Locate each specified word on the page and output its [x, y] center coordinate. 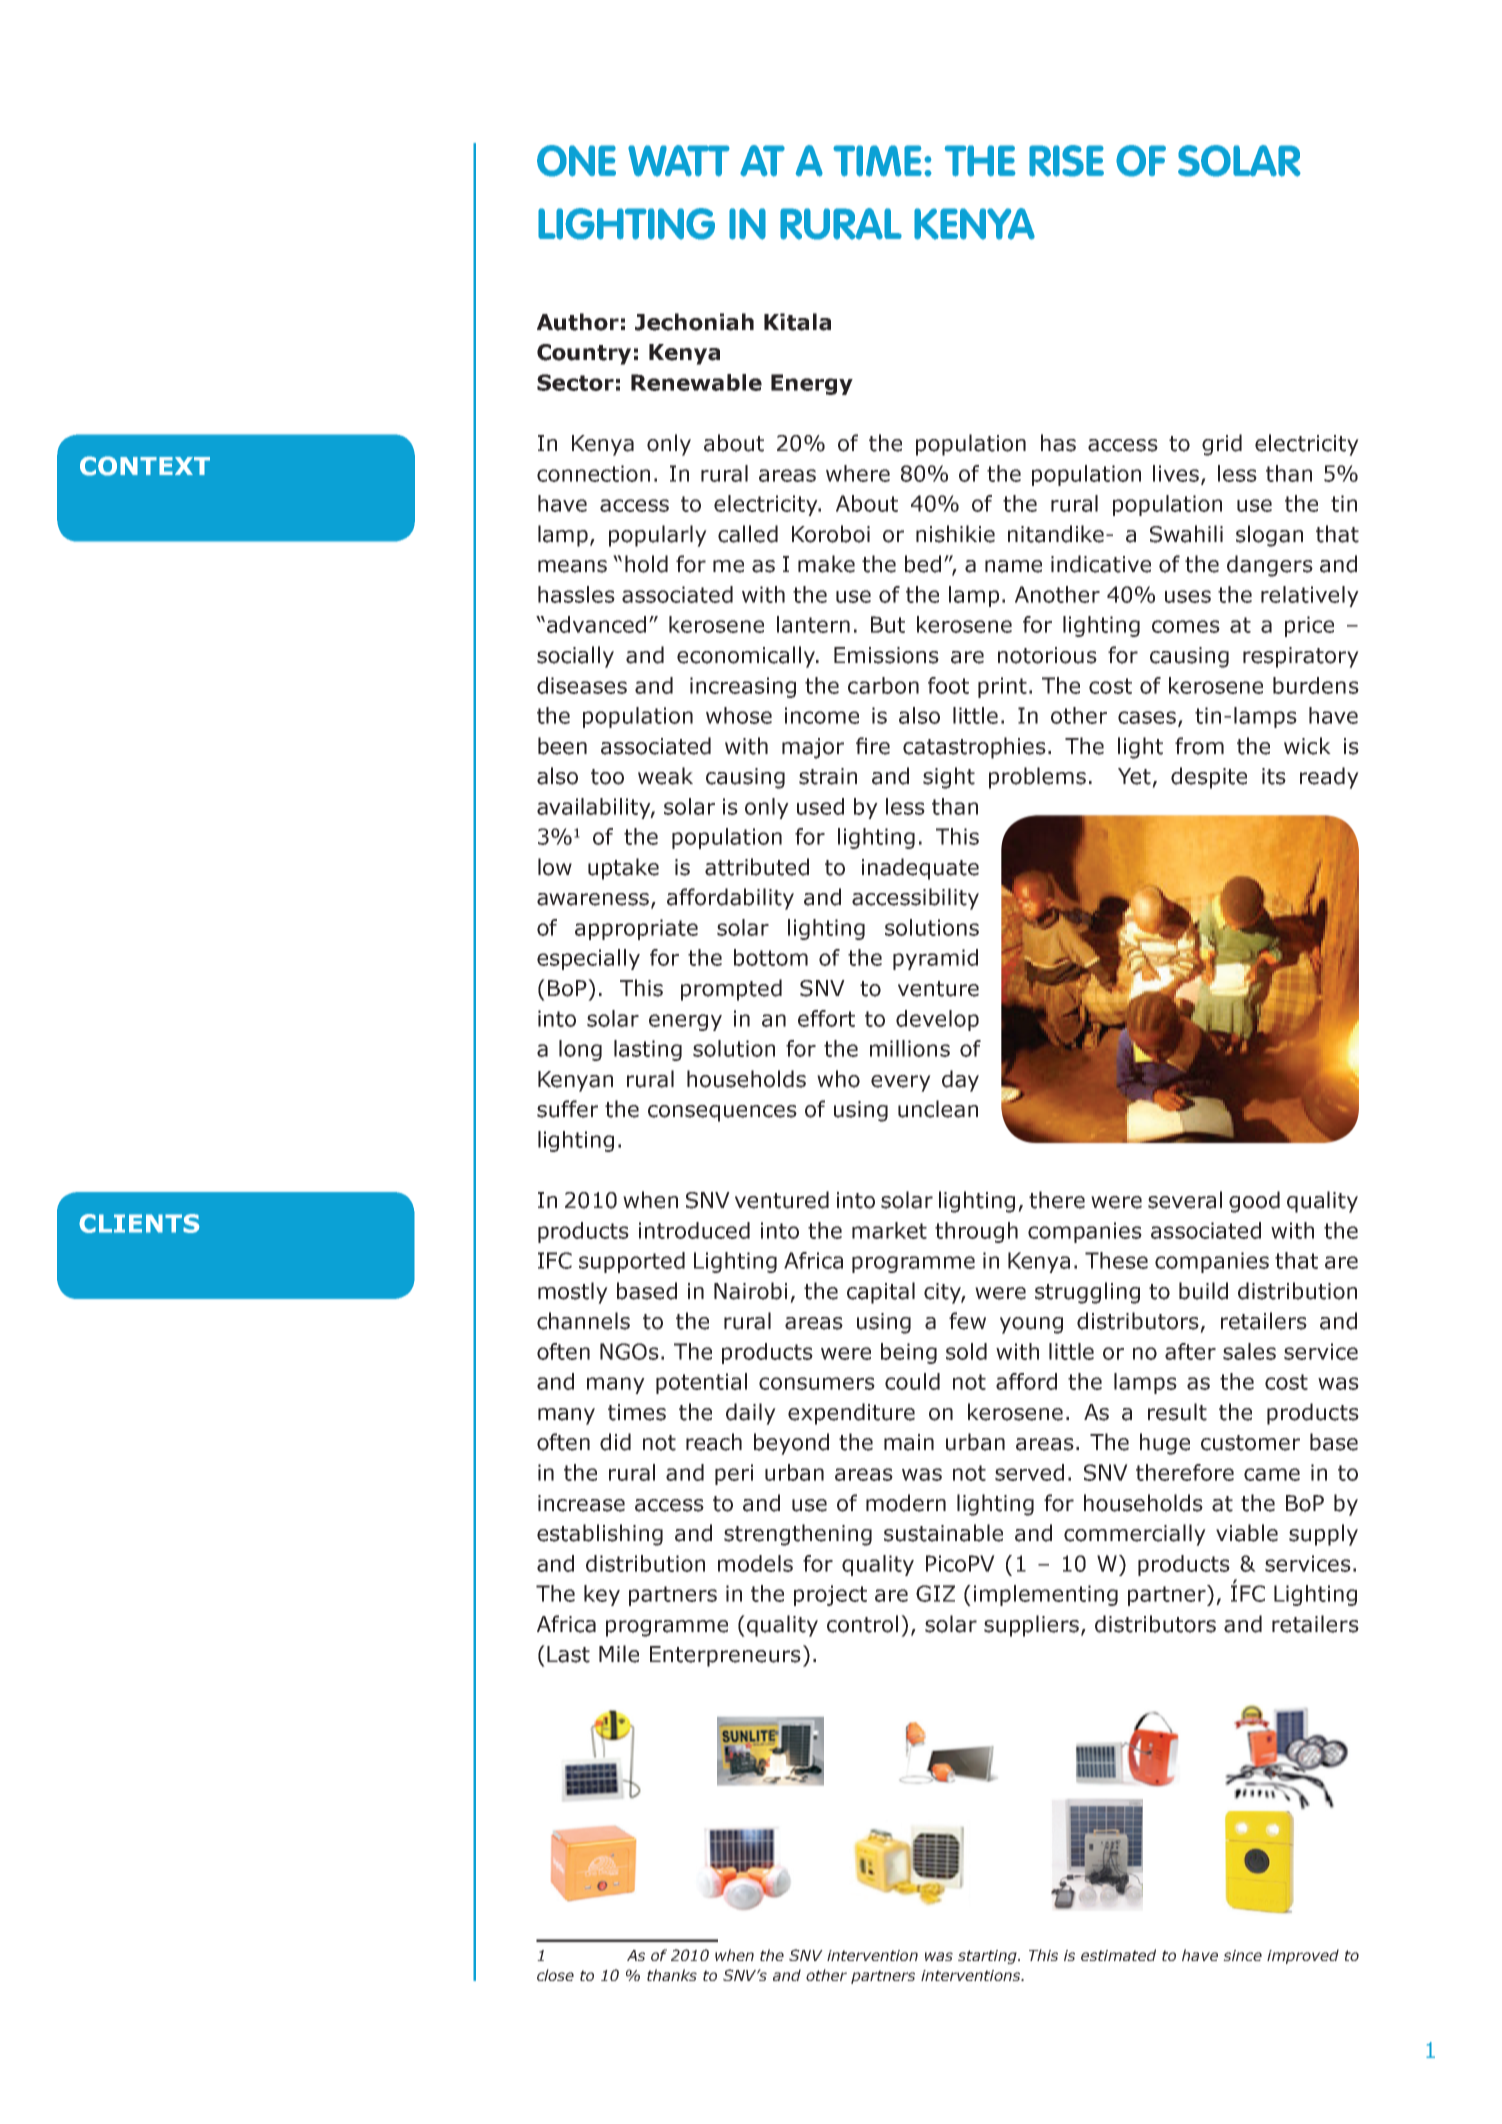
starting [988, 1957]
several [1185, 1200]
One [576, 161]
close [555, 1975]
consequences [722, 1113]
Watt [679, 161]
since [1242, 1955]
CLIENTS [139, 1223]
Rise [1066, 161]
